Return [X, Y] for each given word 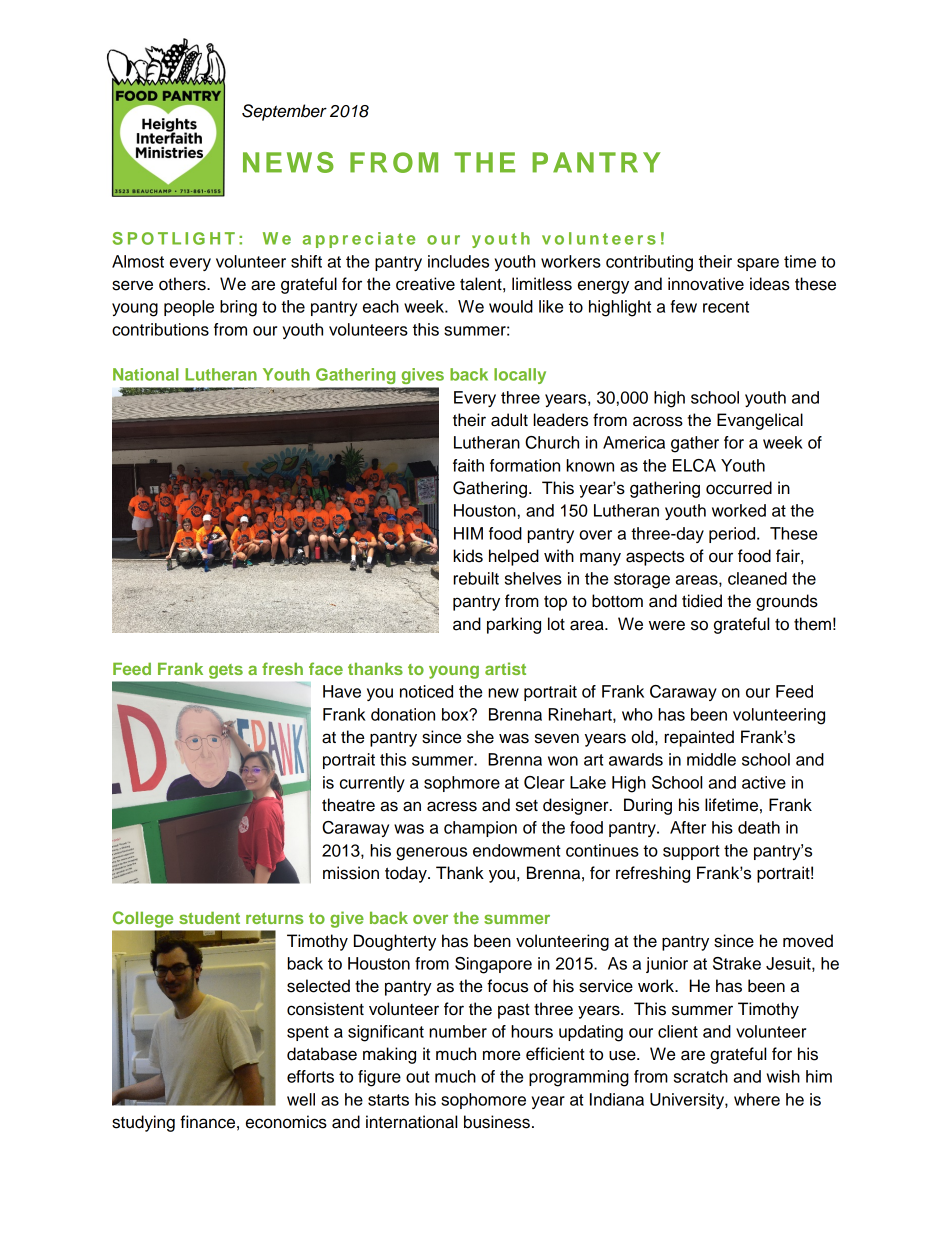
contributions [160, 329]
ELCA [694, 465]
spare [758, 264]
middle [711, 759]
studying [143, 1123]
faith [468, 465]
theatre [348, 805]
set [527, 806]
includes [458, 261]
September [284, 112]
